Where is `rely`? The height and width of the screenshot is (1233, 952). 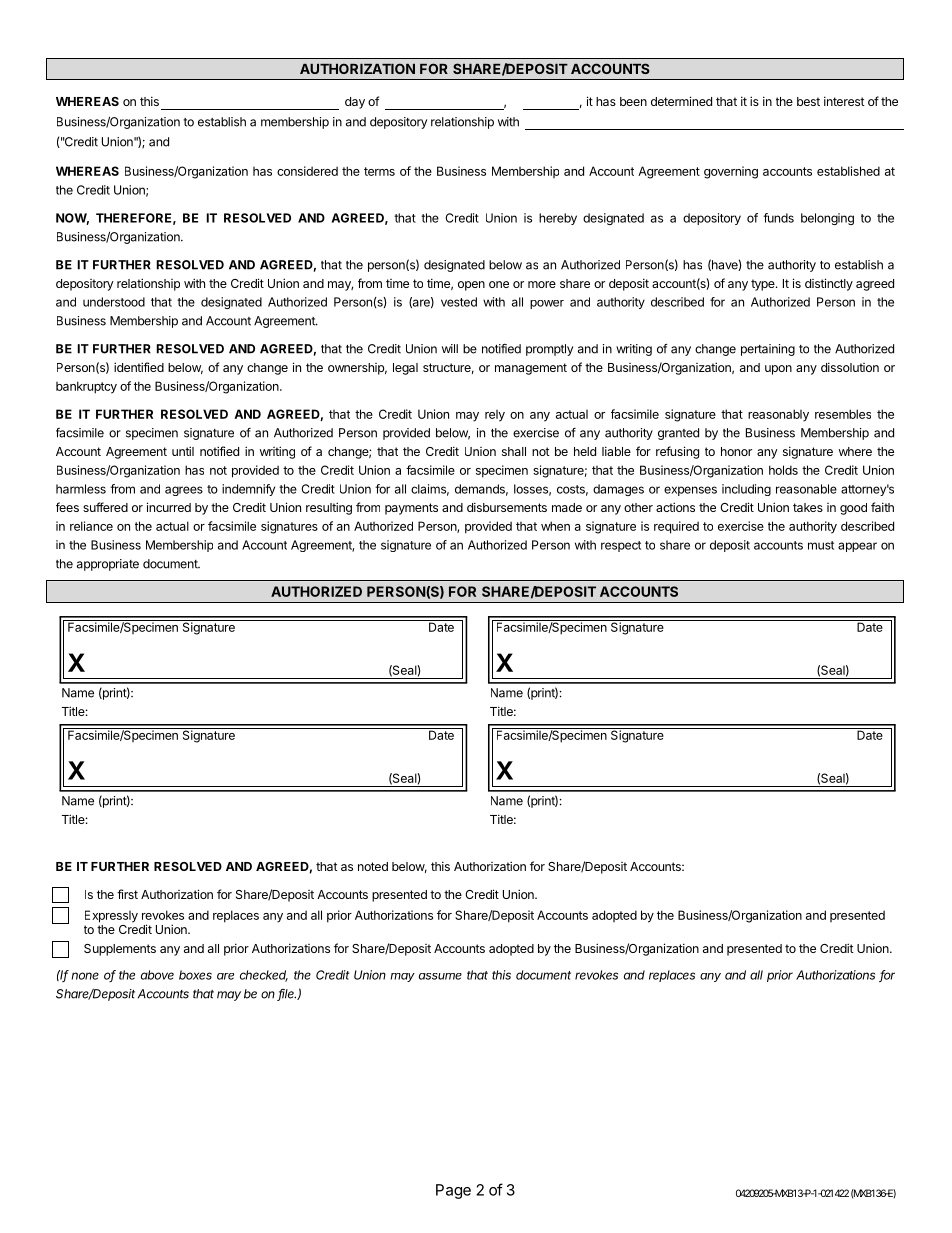
rely is located at coordinates (495, 416).
